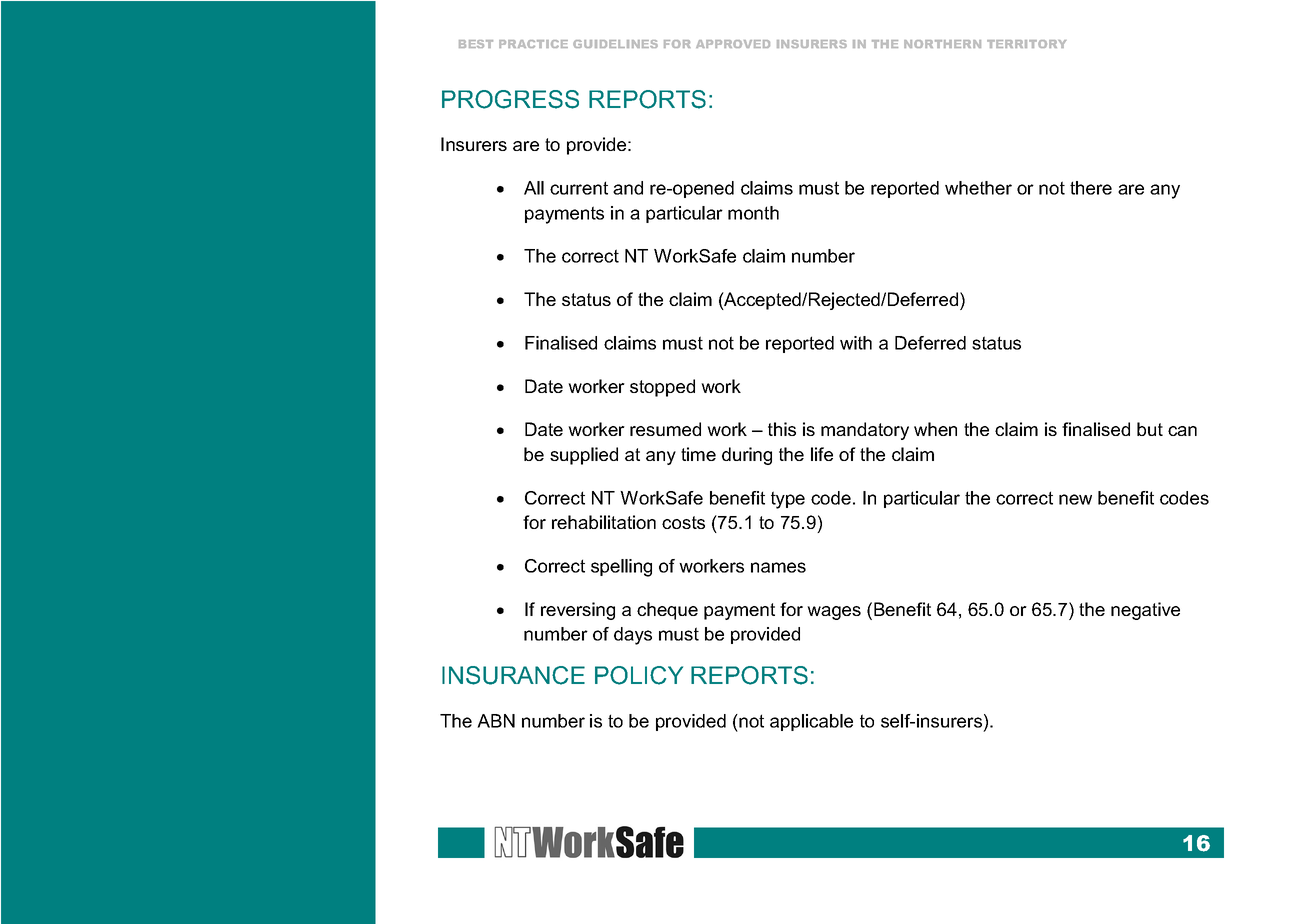 The height and width of the screenshot is (924, 1307). I want to click on there, so click(1091, 188).
